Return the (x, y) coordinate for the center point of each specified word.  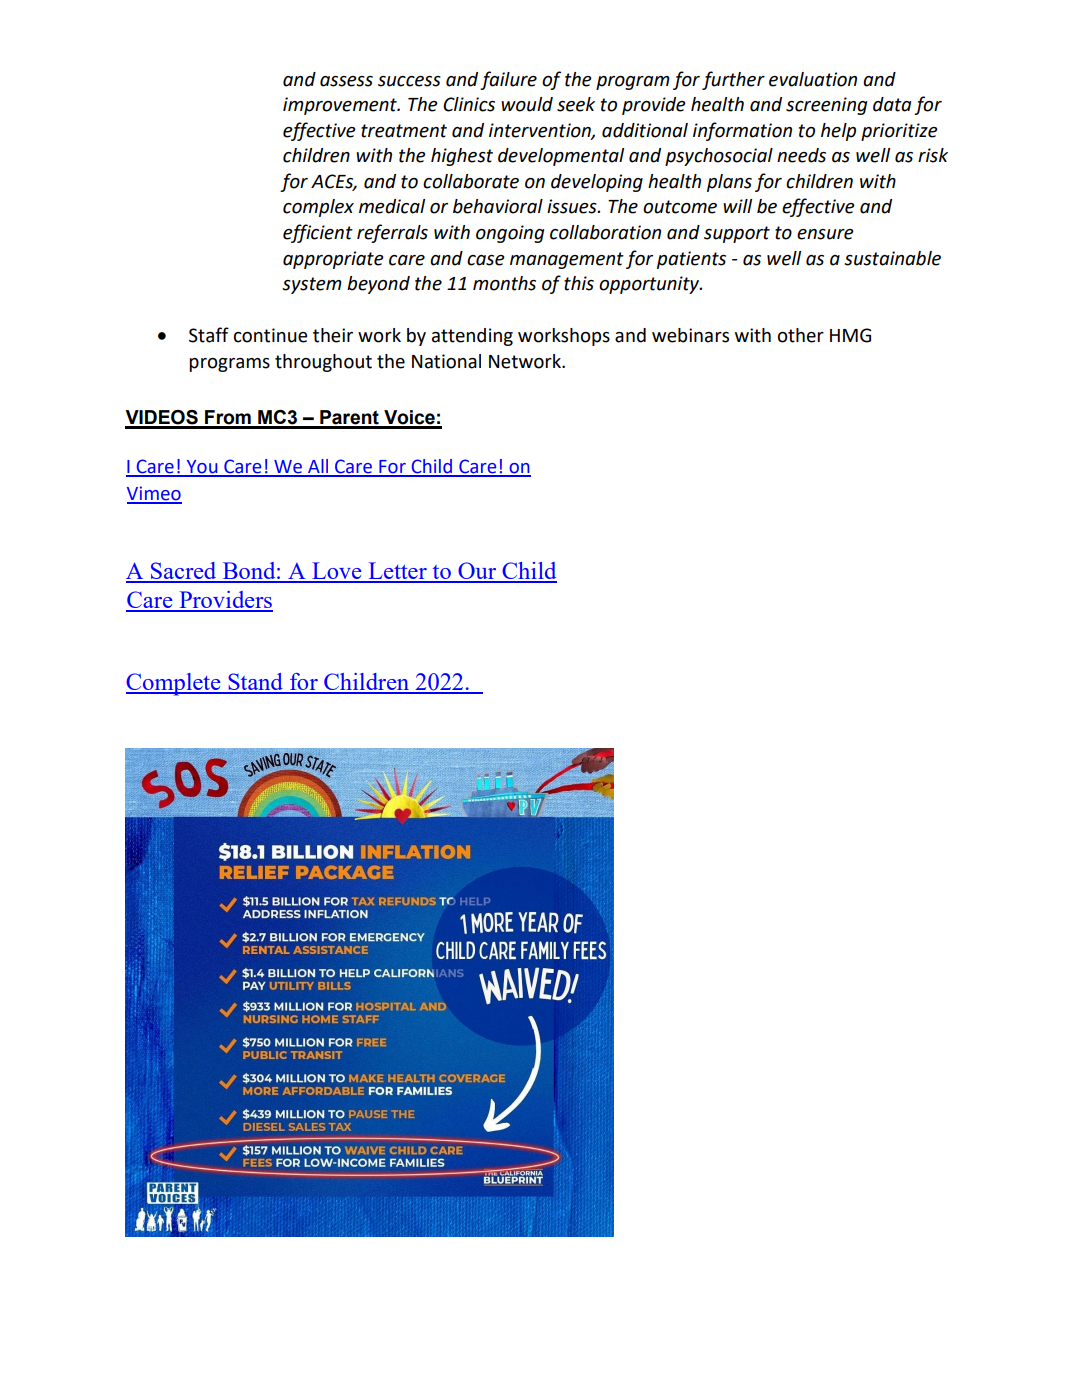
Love (337, 572)
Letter (397, 572)
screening (826, 106)
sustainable (892, 258)
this (579, 283)
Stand (255, 683)
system (312, 285)
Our (477, 572)
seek (576, 104)
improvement (341, 106)
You (202, 468)
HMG (850, 335)
